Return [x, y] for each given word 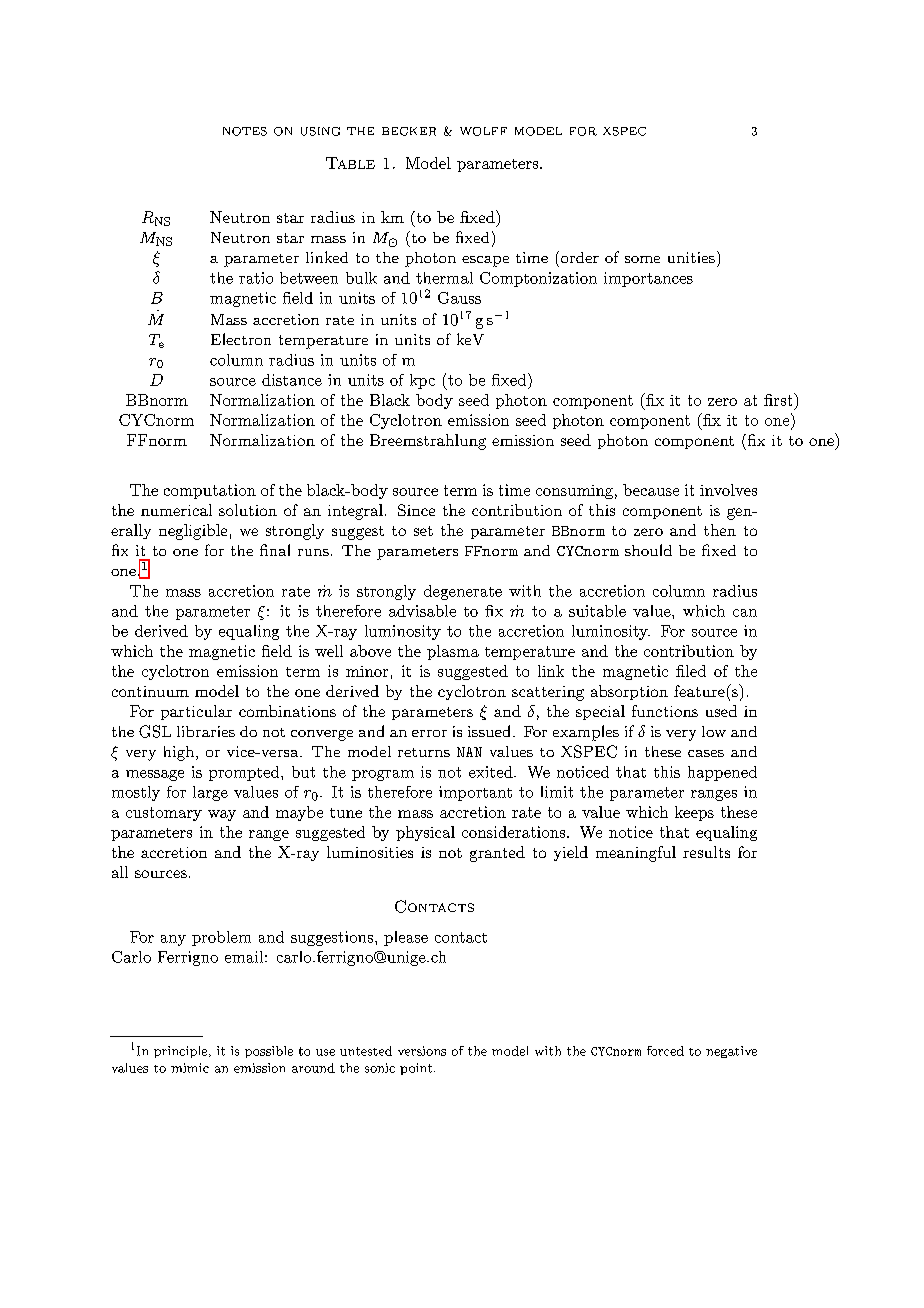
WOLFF [483, 131]
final [275, 550]
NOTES [245, 131]
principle [182, 1052]
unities [691, 257]
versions [422, 1051]
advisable [422, 611]
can [745, 613]
